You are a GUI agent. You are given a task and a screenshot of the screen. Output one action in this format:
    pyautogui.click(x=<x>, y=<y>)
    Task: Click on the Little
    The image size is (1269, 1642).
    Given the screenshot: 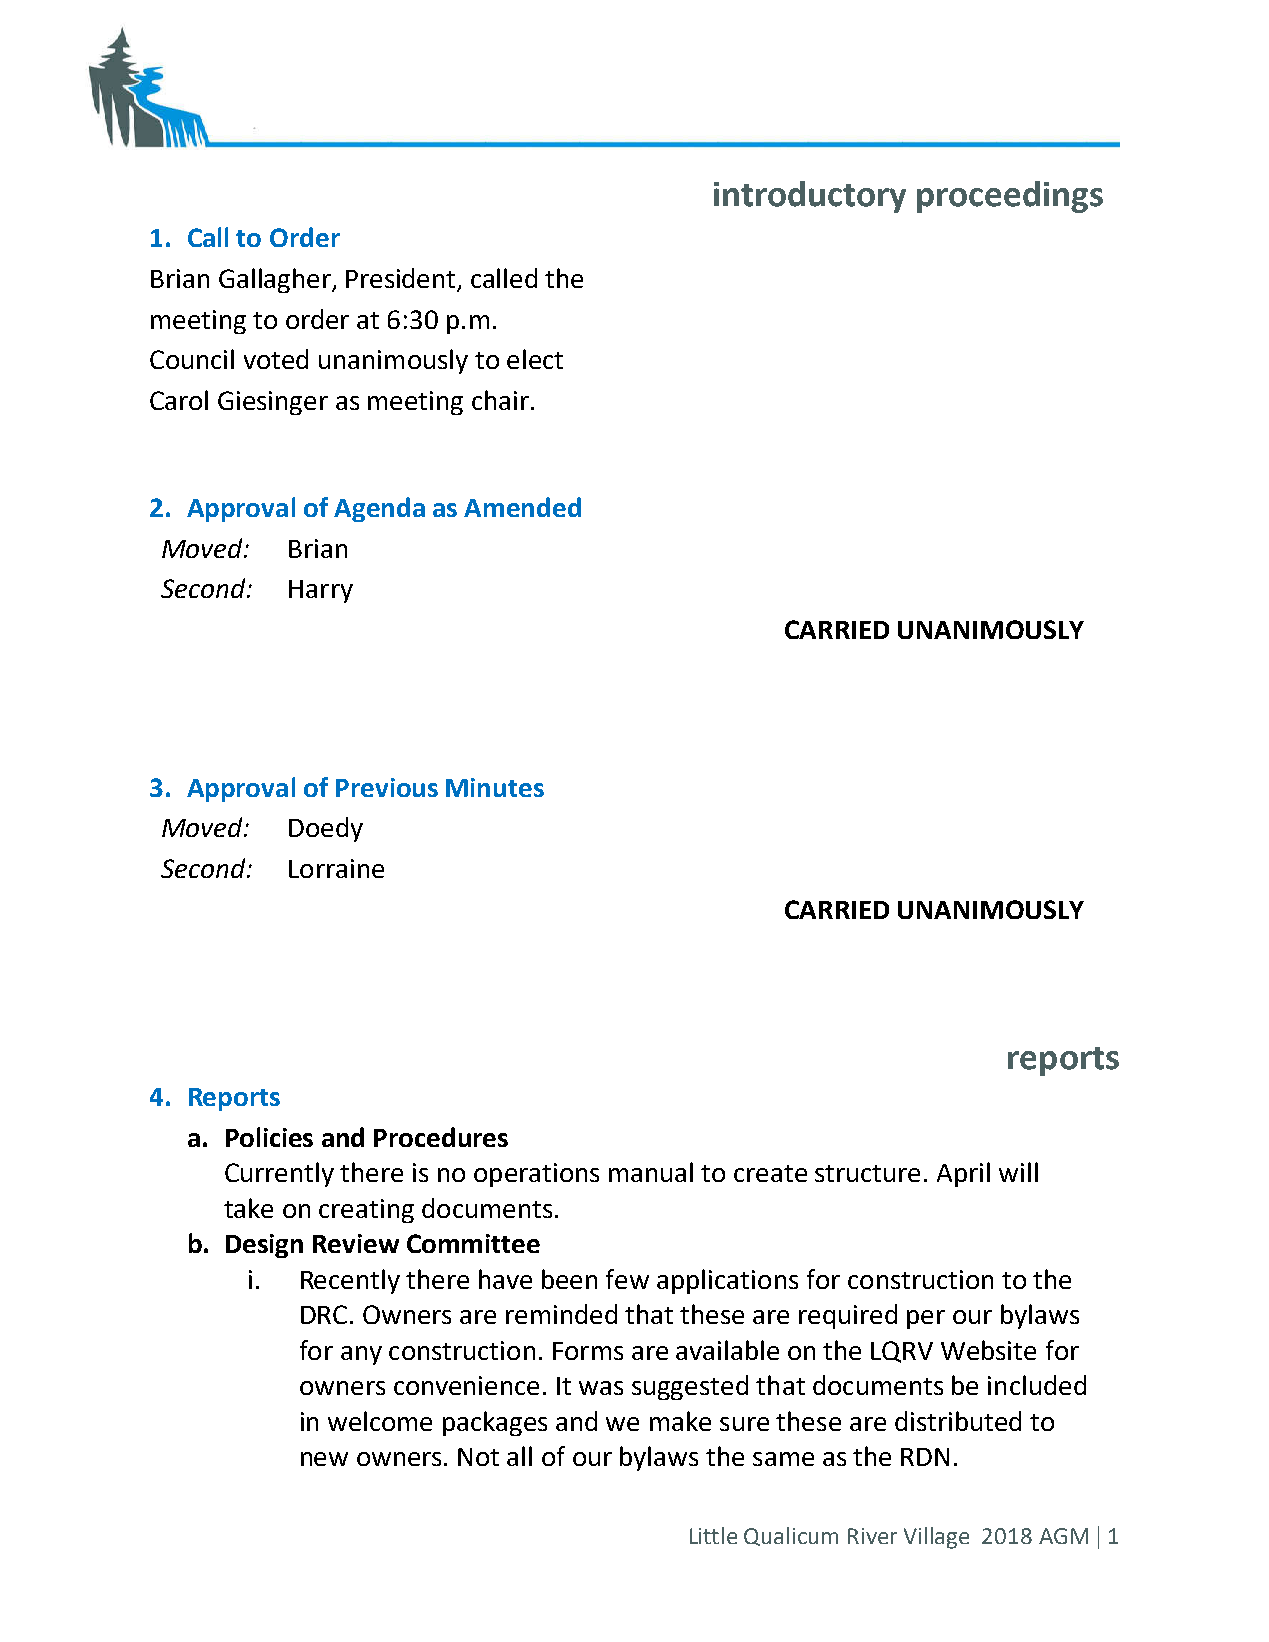 What is the action you would take?
    pyautogui.click(x=713, y=1535)
